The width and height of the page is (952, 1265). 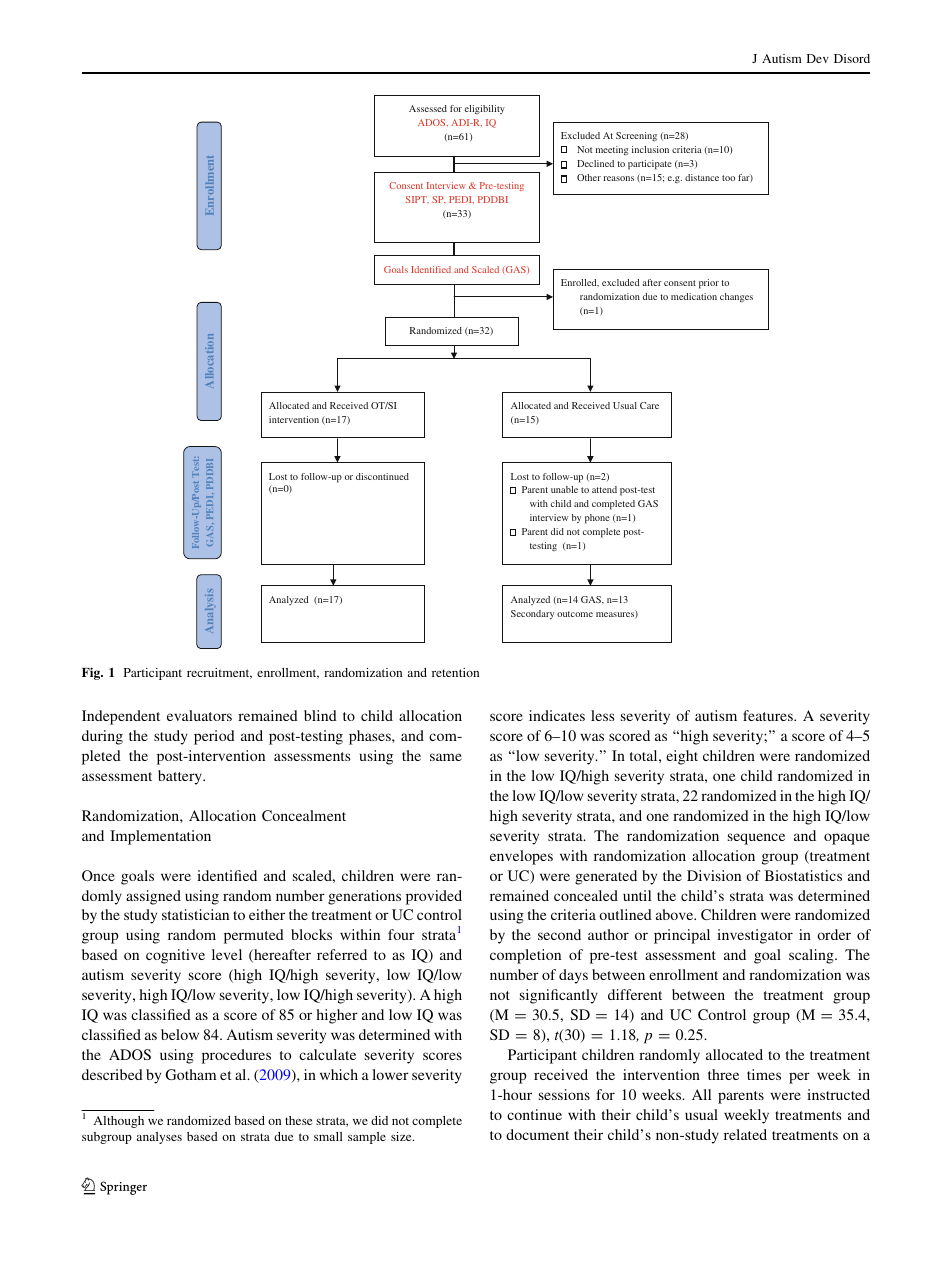 I want to click on provided, so click(x=434, y=897).
